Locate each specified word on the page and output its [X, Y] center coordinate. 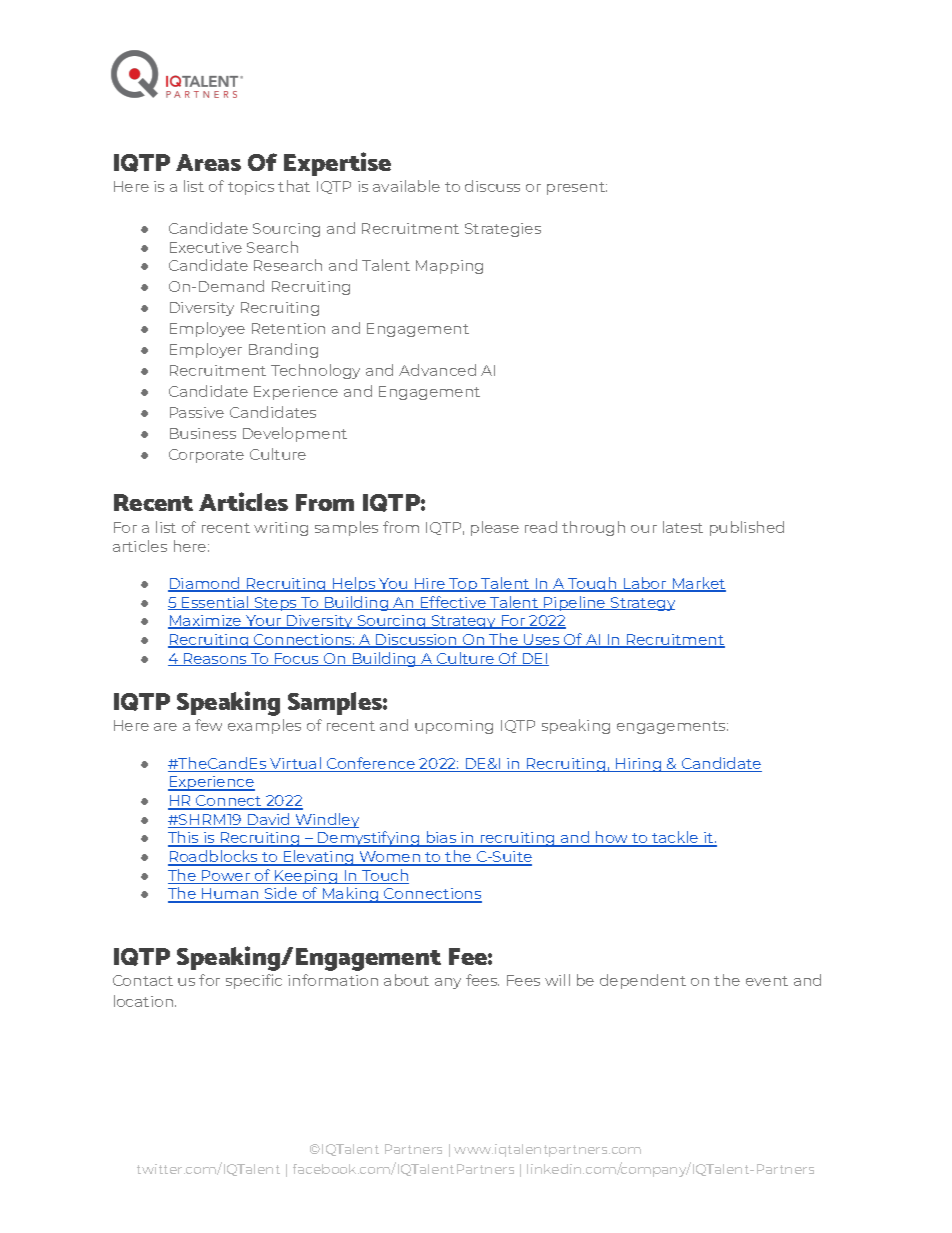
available [406, 186]
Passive [197, 412]
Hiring [639, 765]
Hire [430, 585]
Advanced [437, 370]
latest [683, 527]
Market [698, 584]
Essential [215, 603]
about [406, 980]
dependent [643, 981]
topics [251, 188]
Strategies [503, 230]
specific [254, 981]
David [269, 820]
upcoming [454, 727]
